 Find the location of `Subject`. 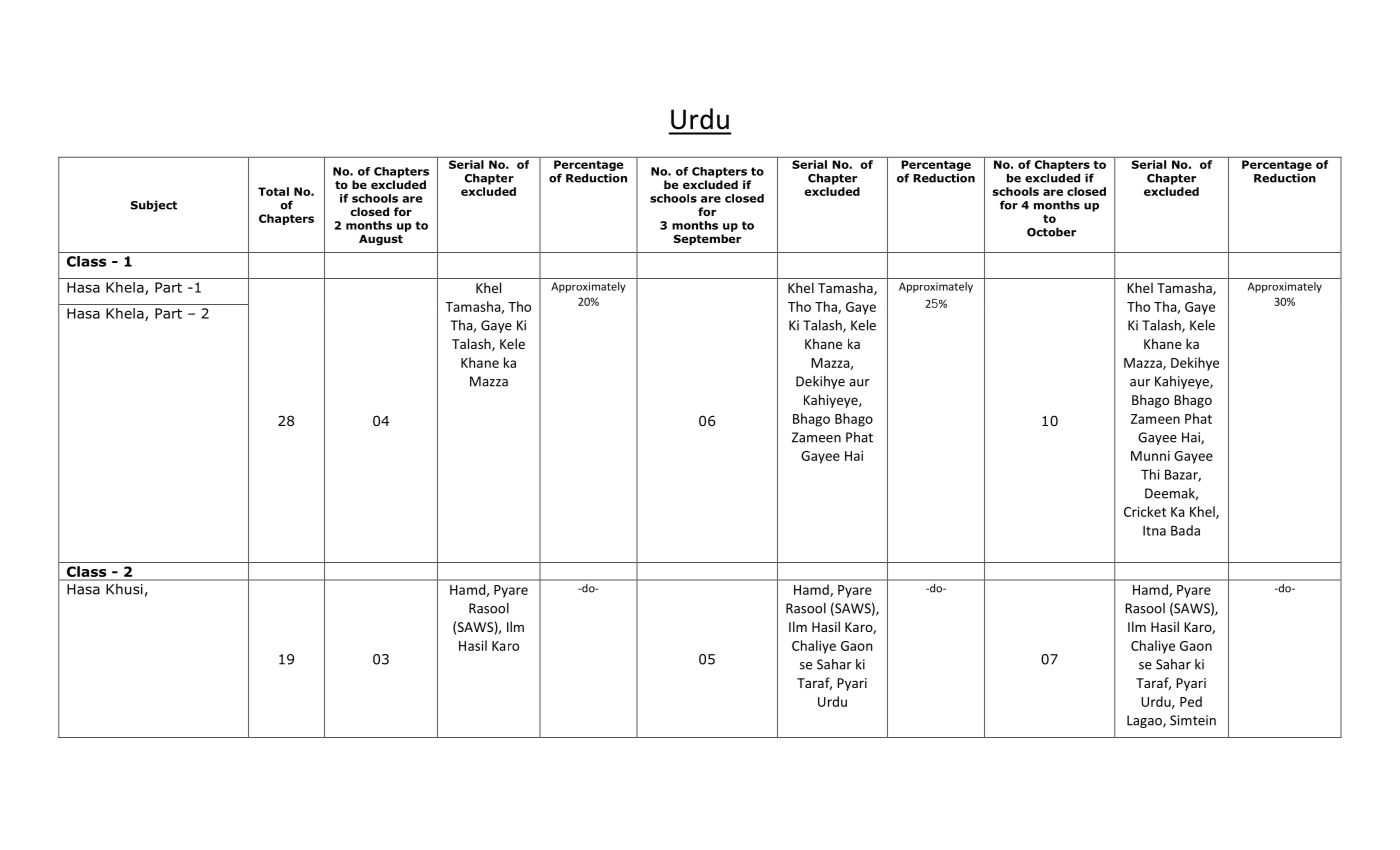

Subject is located at coordinates (154, 206).
